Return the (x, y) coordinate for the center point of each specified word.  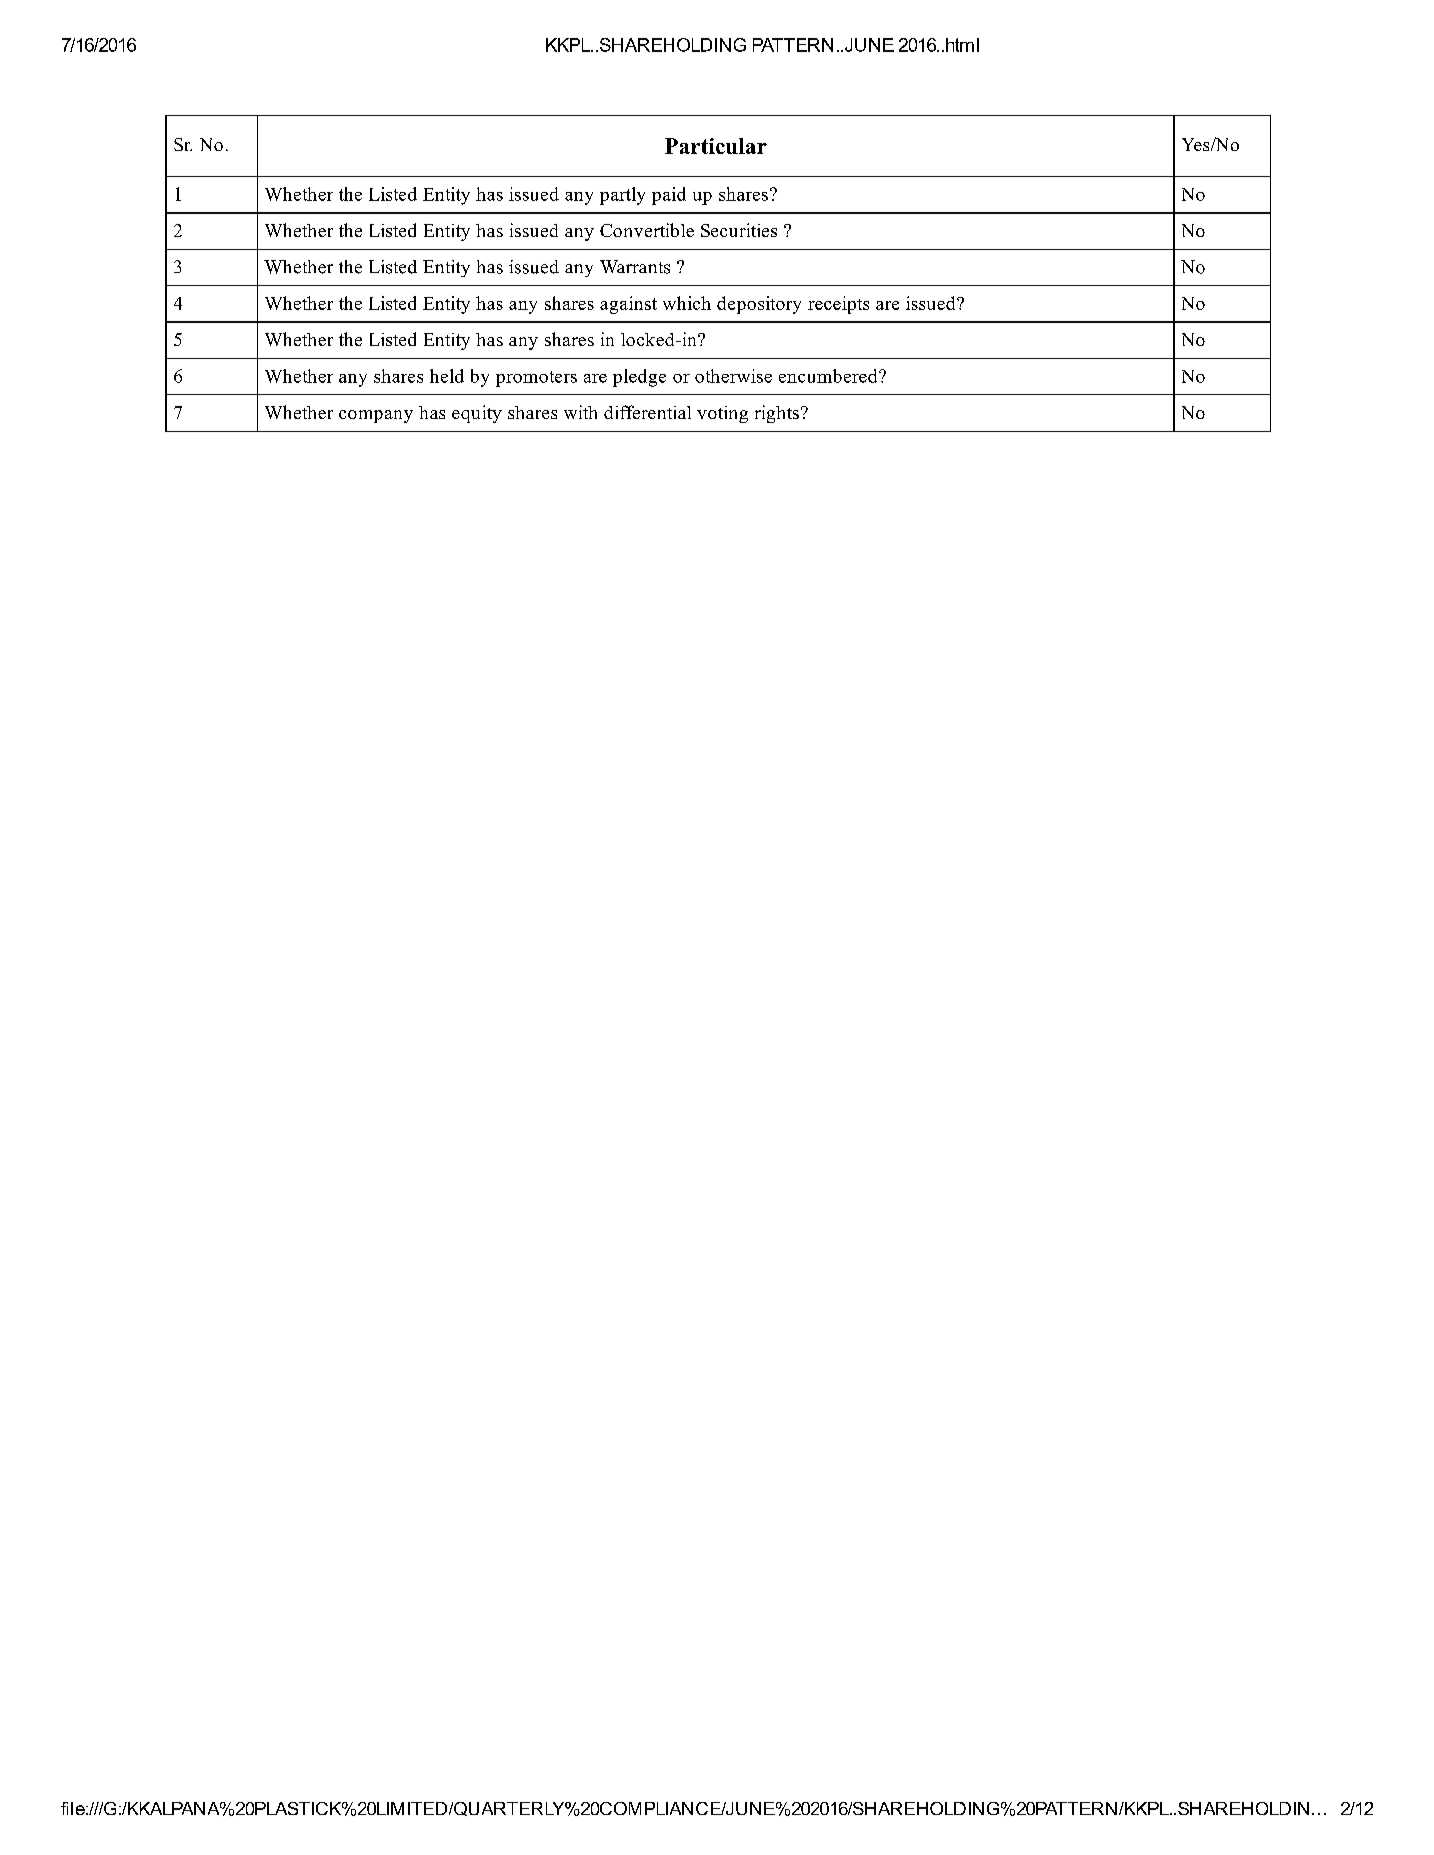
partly (622, 196)
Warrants (635, 267)
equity (477, 414)
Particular (716, 146)
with (580, 412)
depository (759, 305)
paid (669, 196)
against (628, 305)
